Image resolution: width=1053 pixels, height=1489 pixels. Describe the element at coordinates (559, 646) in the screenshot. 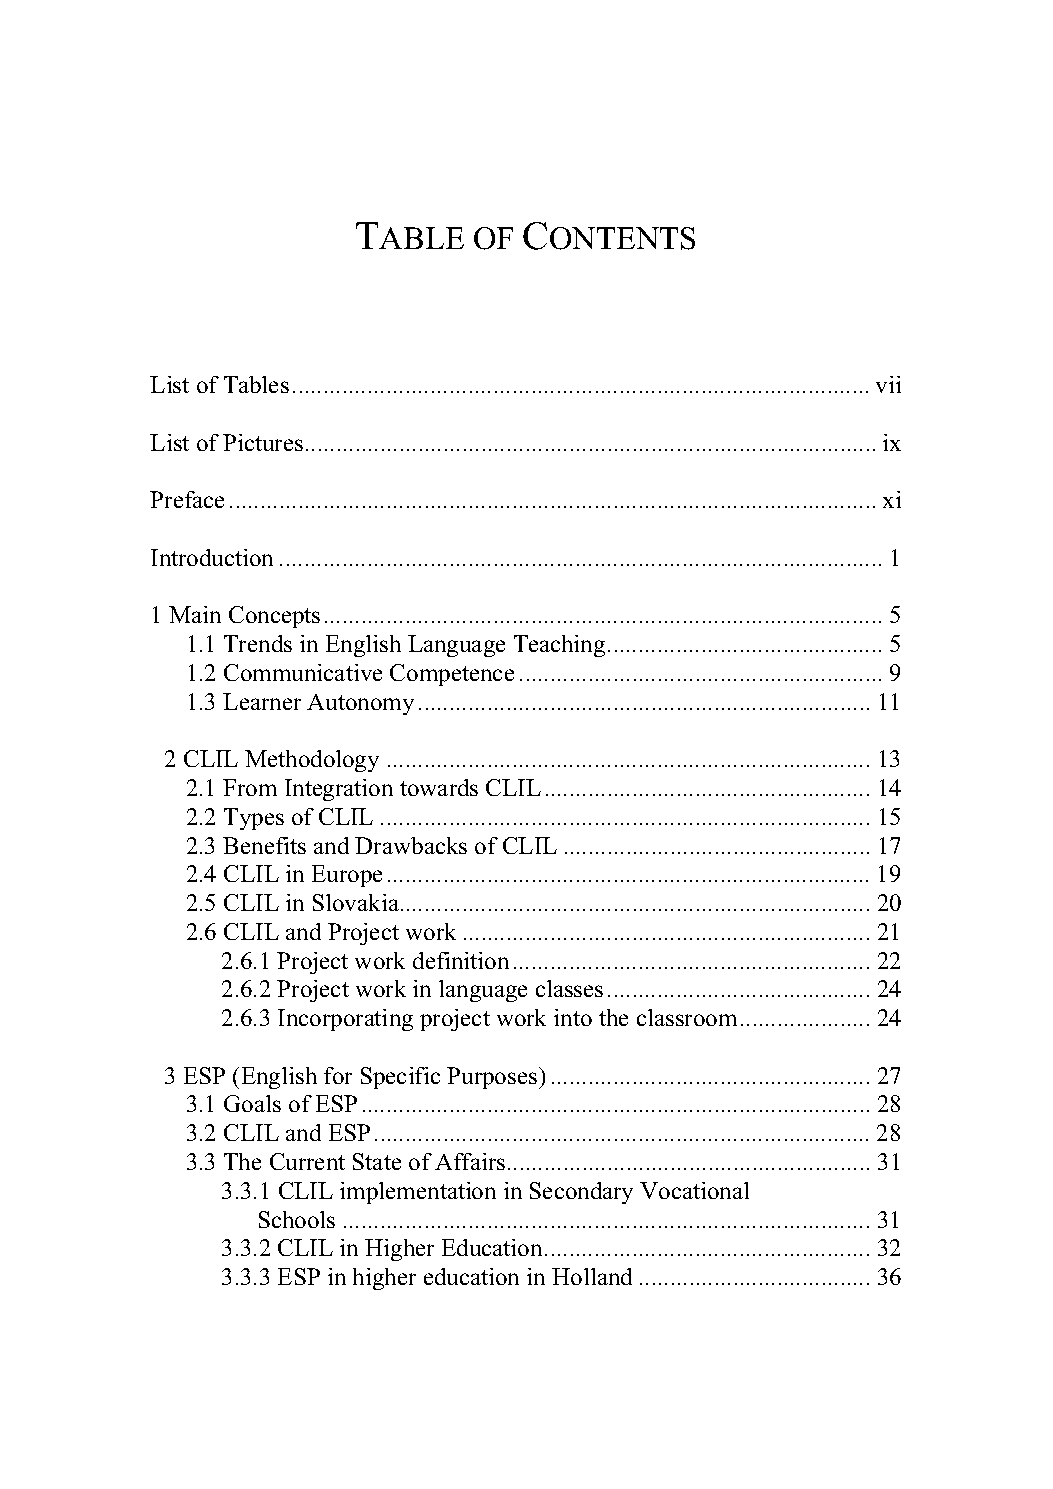

I see `Teaching` at that location.
